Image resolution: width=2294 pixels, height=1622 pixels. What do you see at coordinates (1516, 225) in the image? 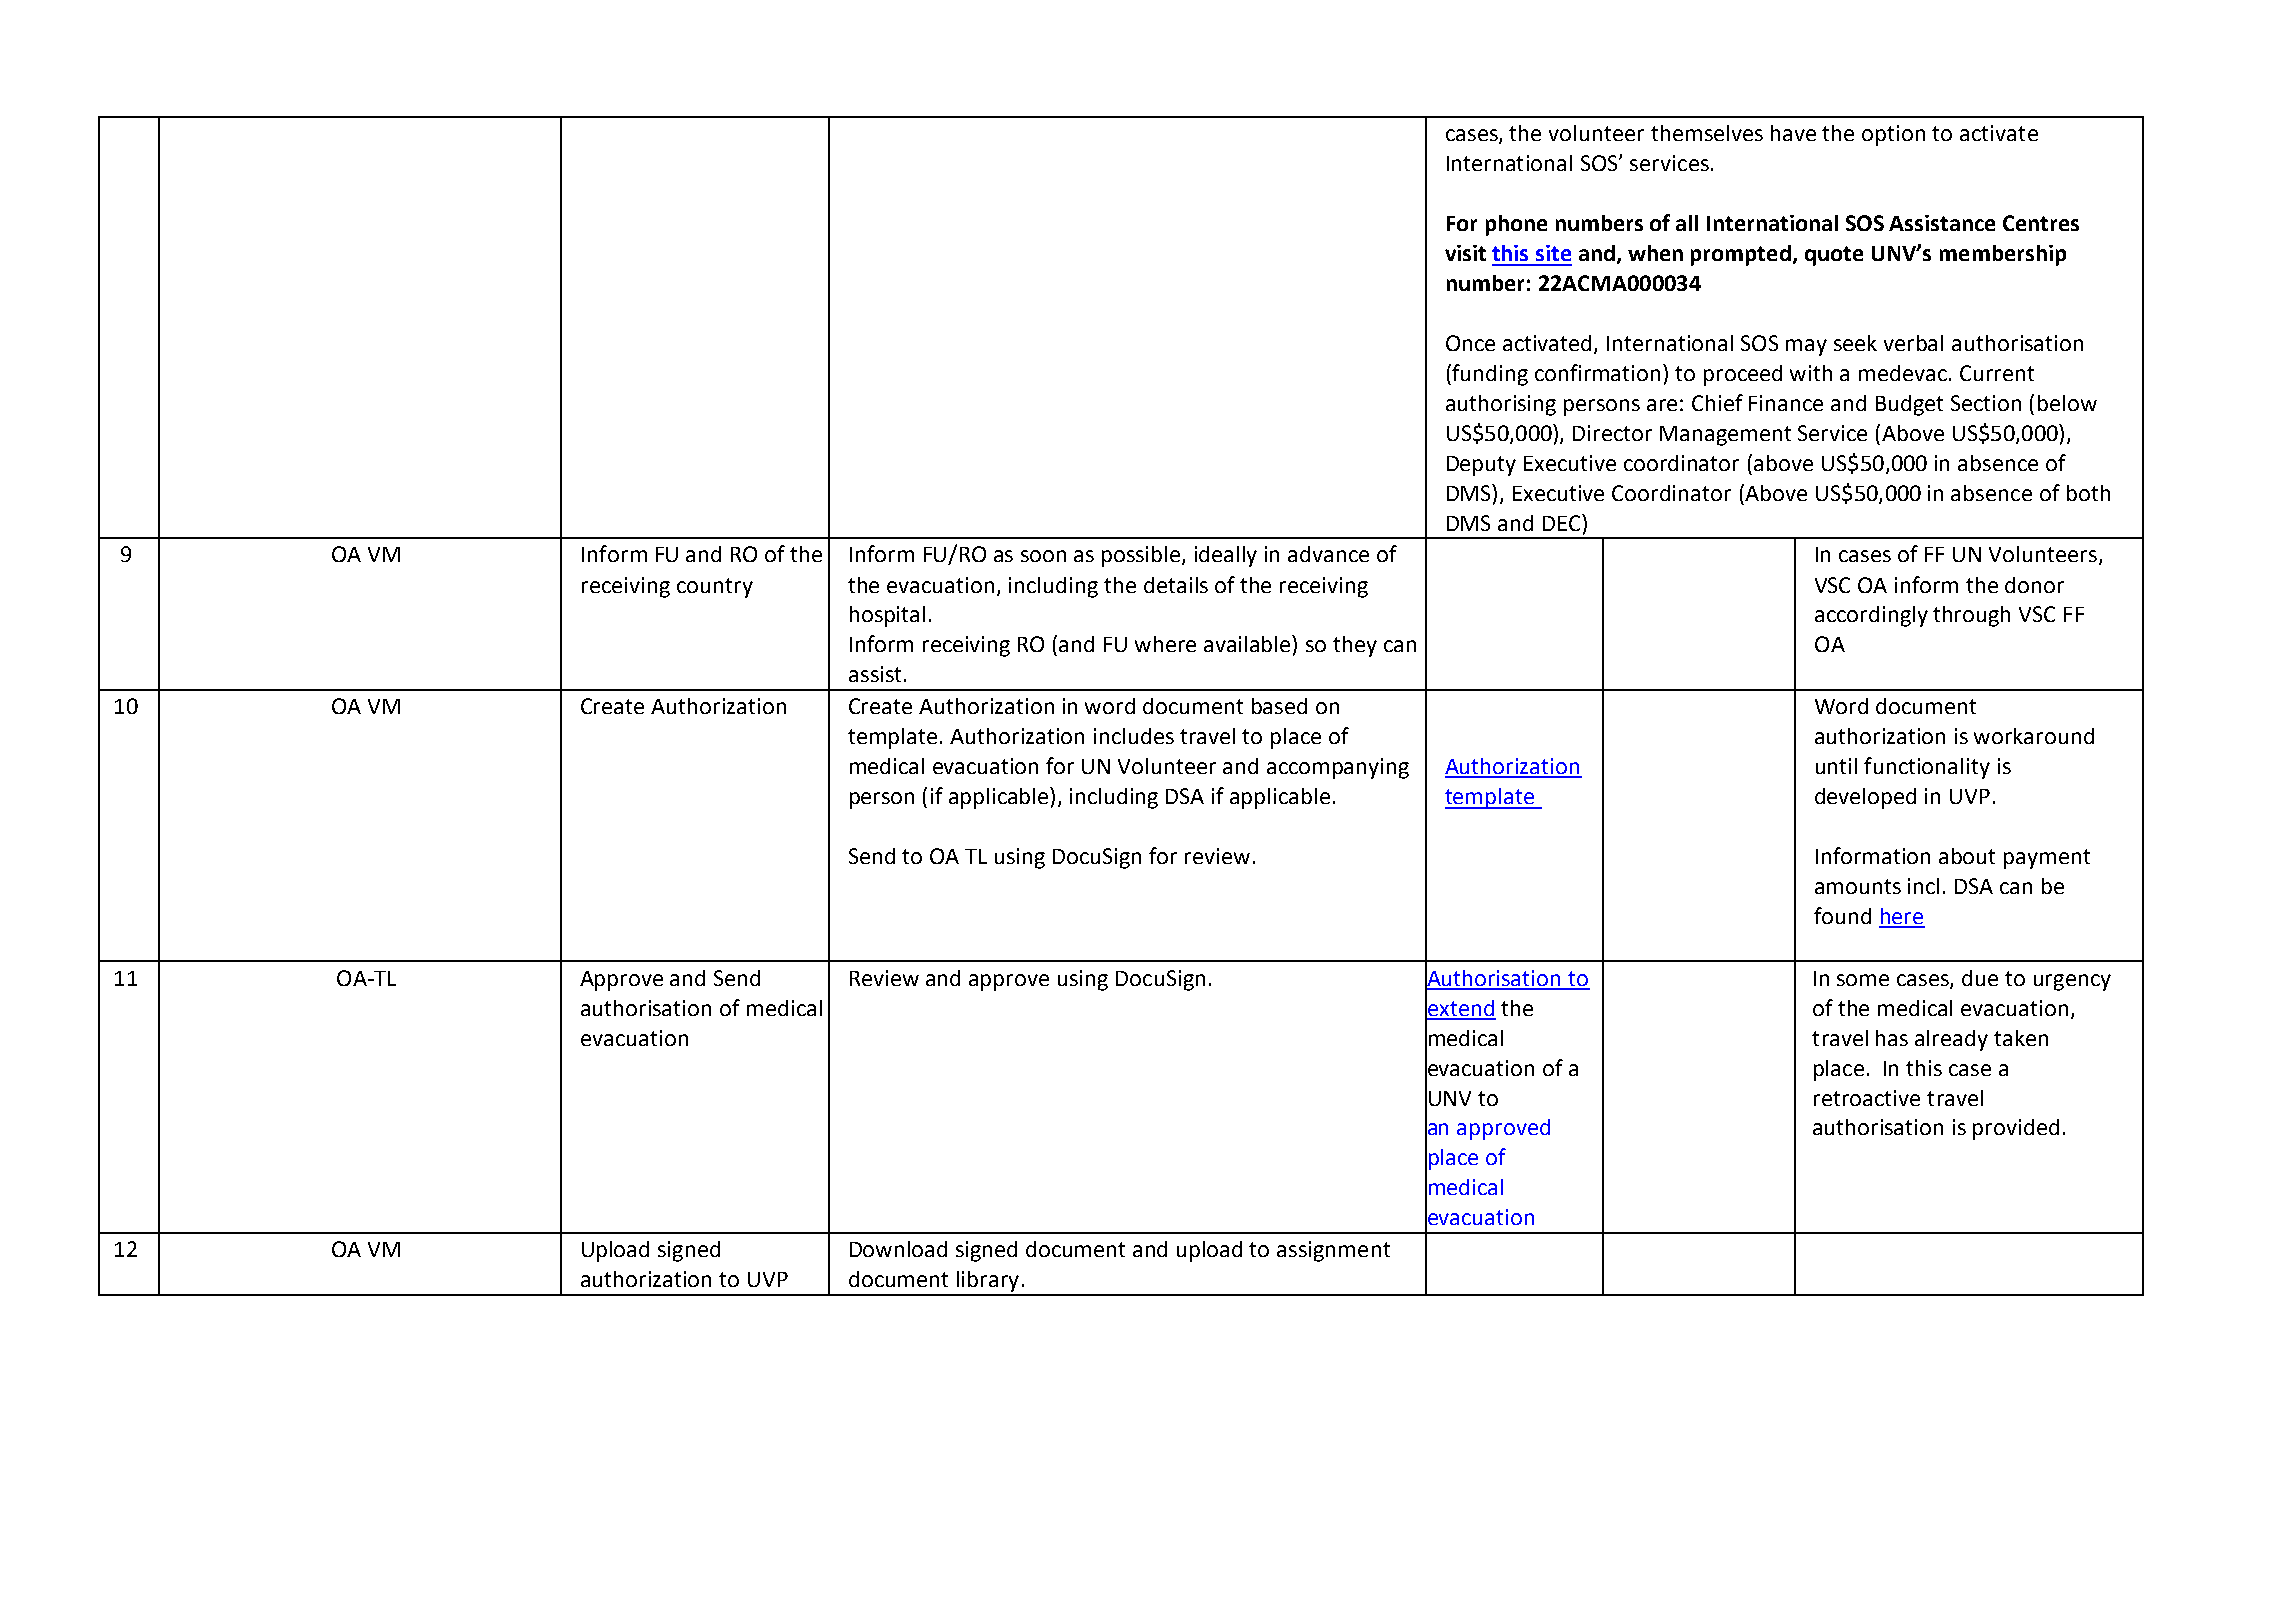
I see `phone` at bounding box center [1516, 225].
